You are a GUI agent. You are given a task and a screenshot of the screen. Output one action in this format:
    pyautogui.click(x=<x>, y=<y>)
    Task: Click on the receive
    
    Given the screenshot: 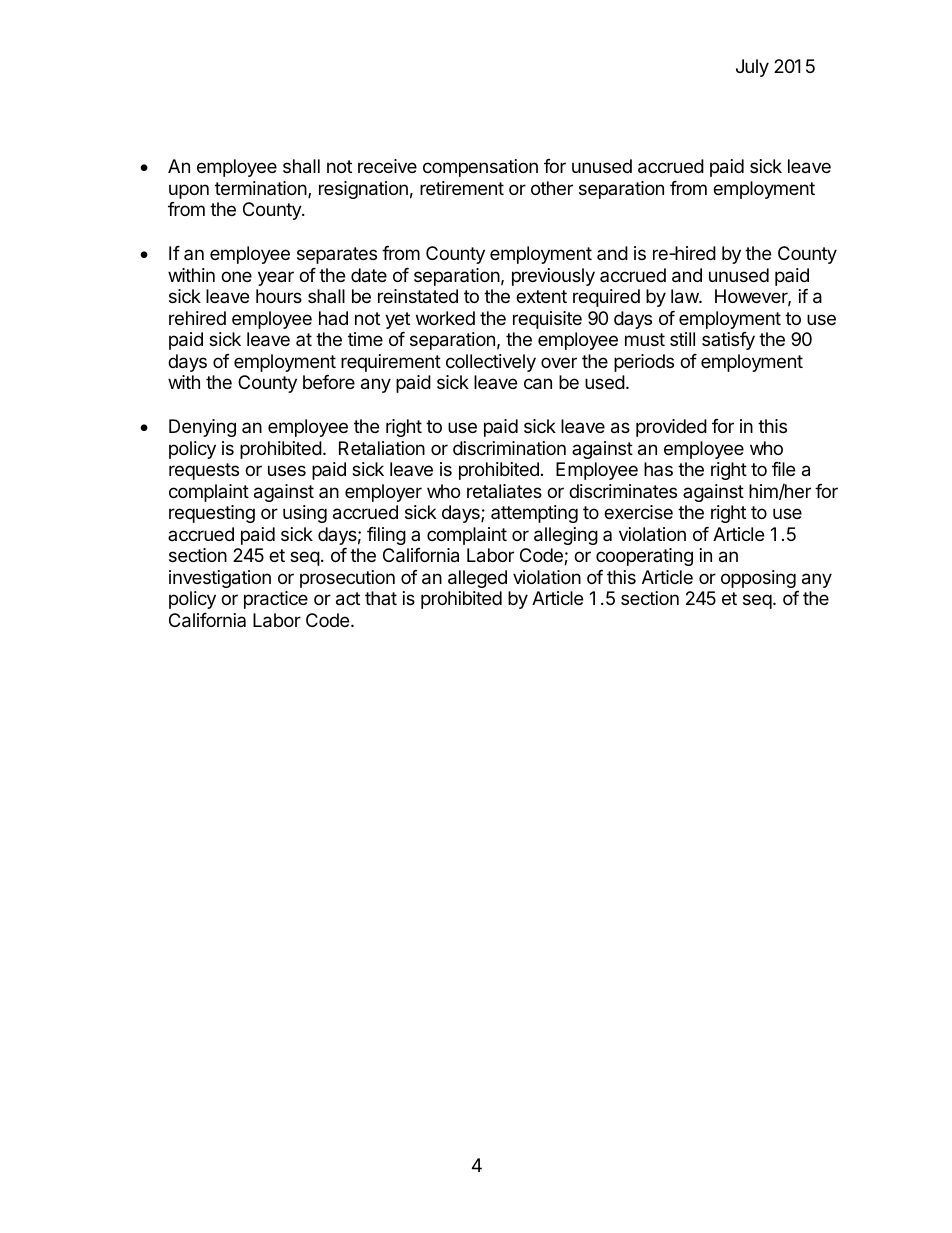 What is the action you would take?
    pyautogui.click(x=387, y=166)
